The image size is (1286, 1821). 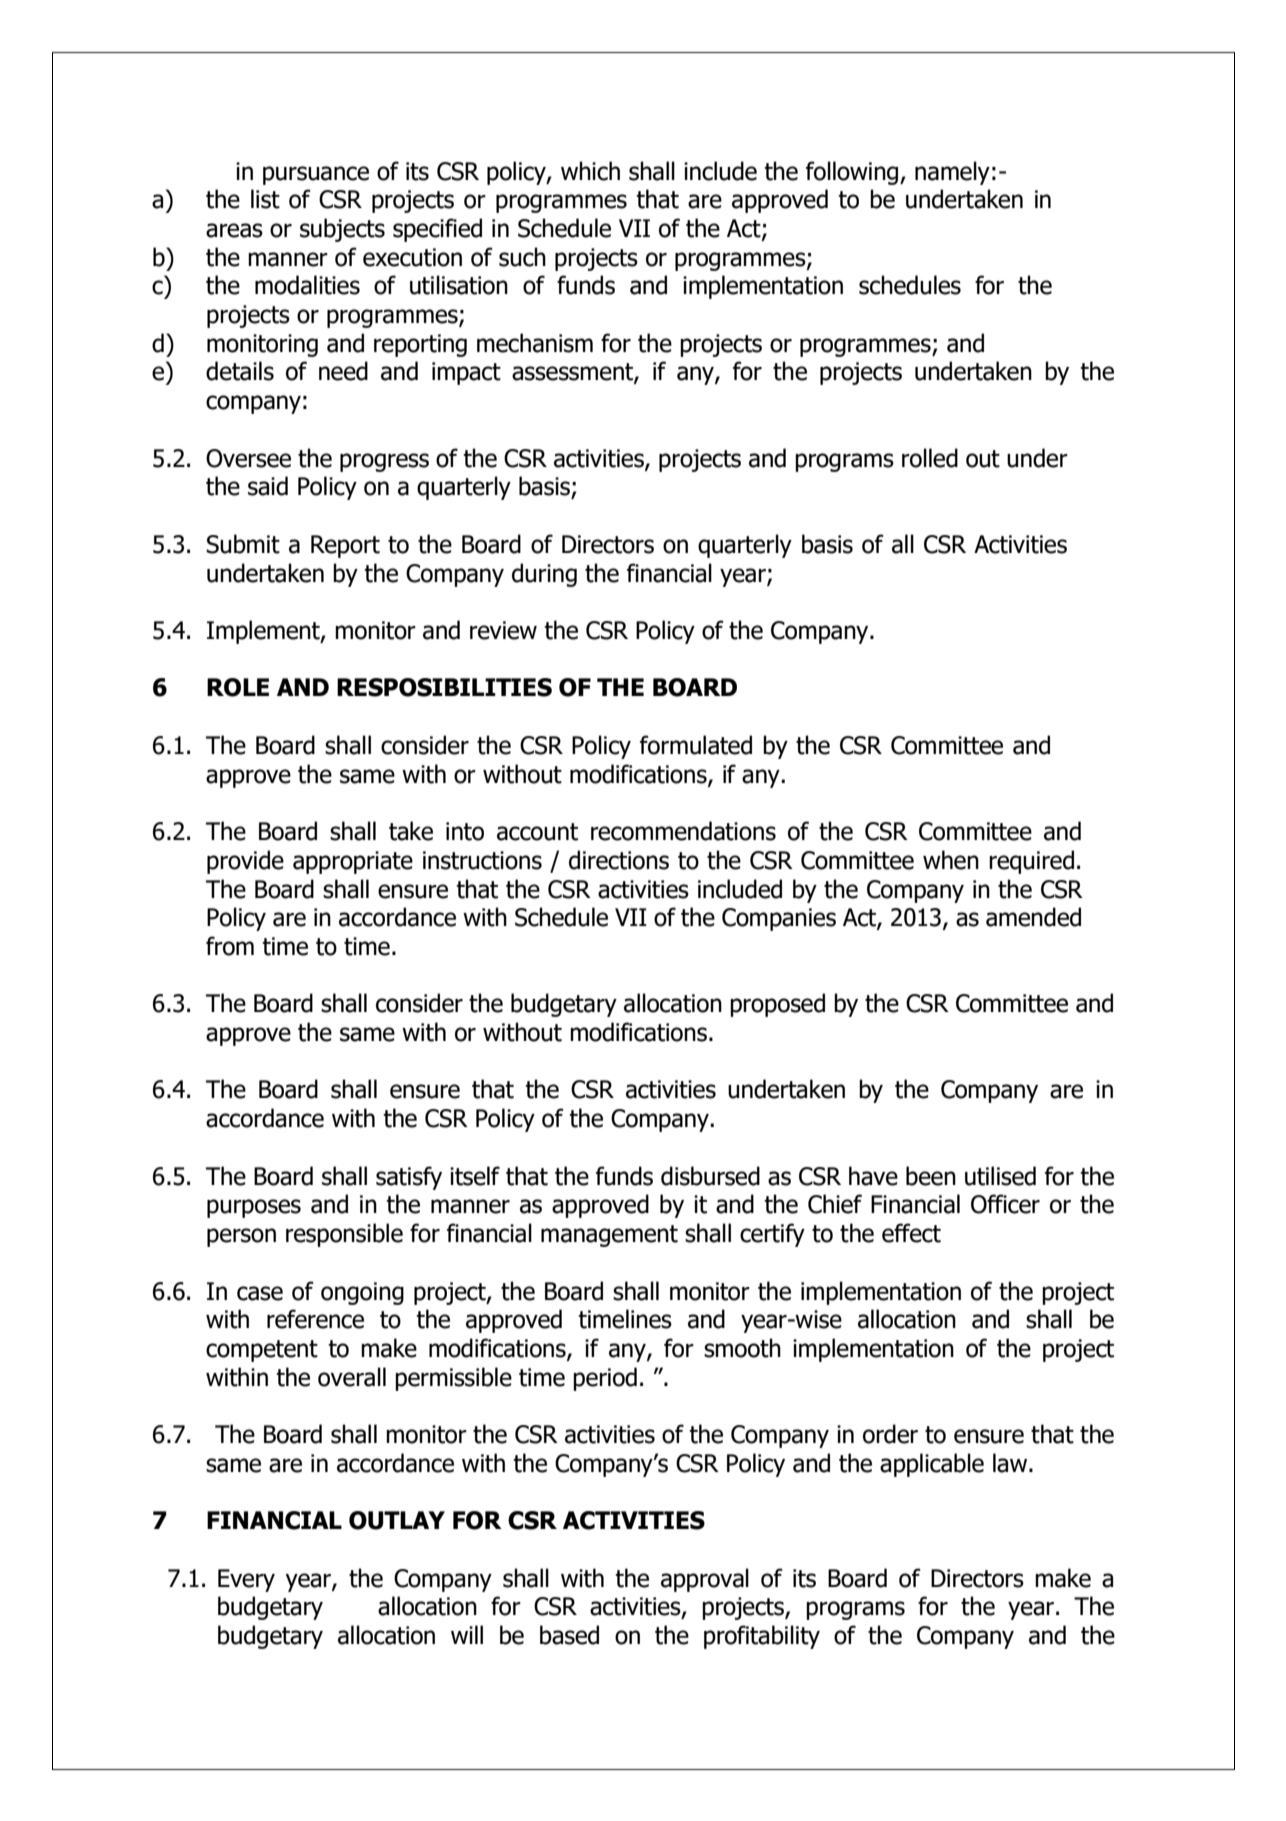 I want to click on which, so click(x=590, y=171).
